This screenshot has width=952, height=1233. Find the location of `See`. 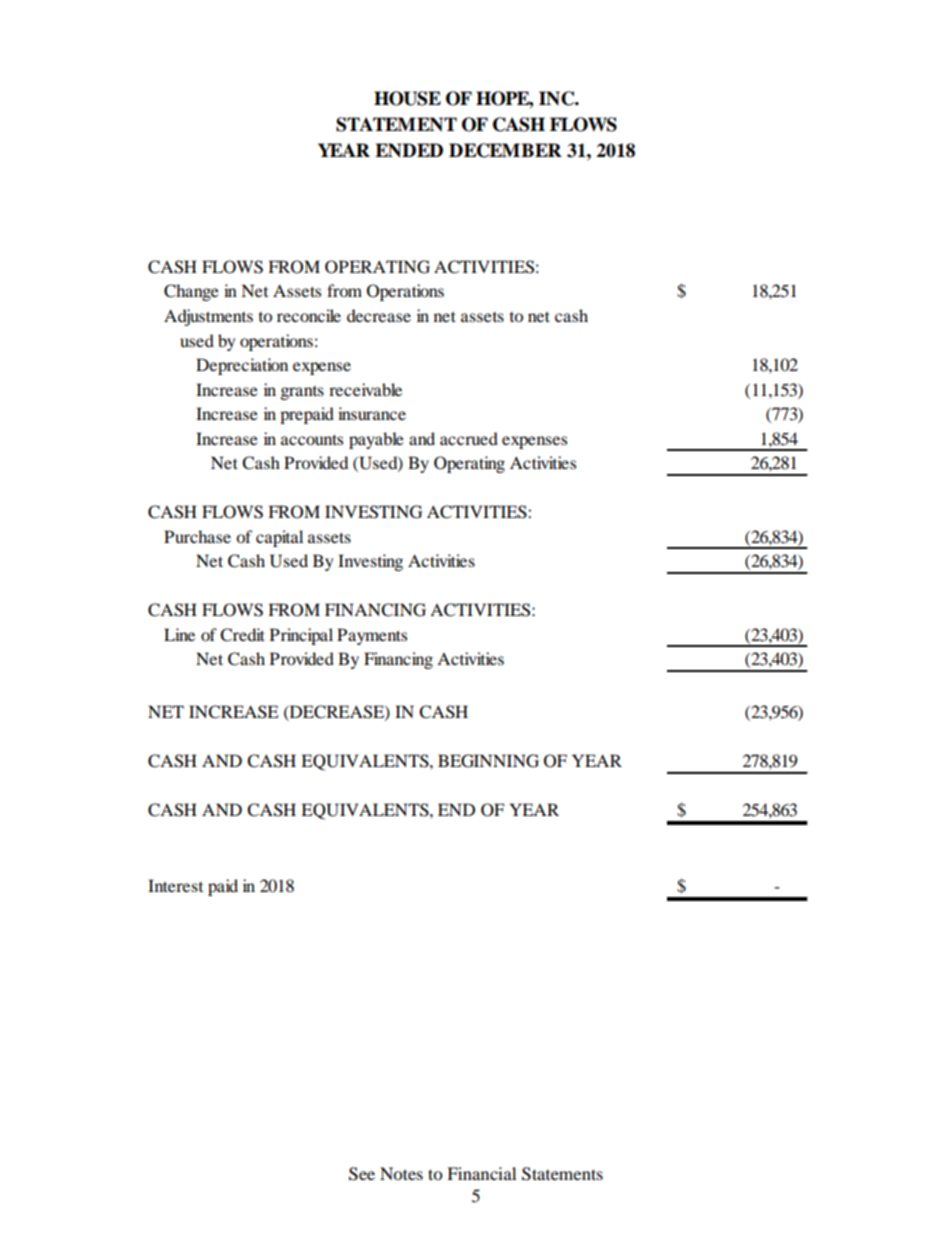

See is located at coordinates (362, 1174).
